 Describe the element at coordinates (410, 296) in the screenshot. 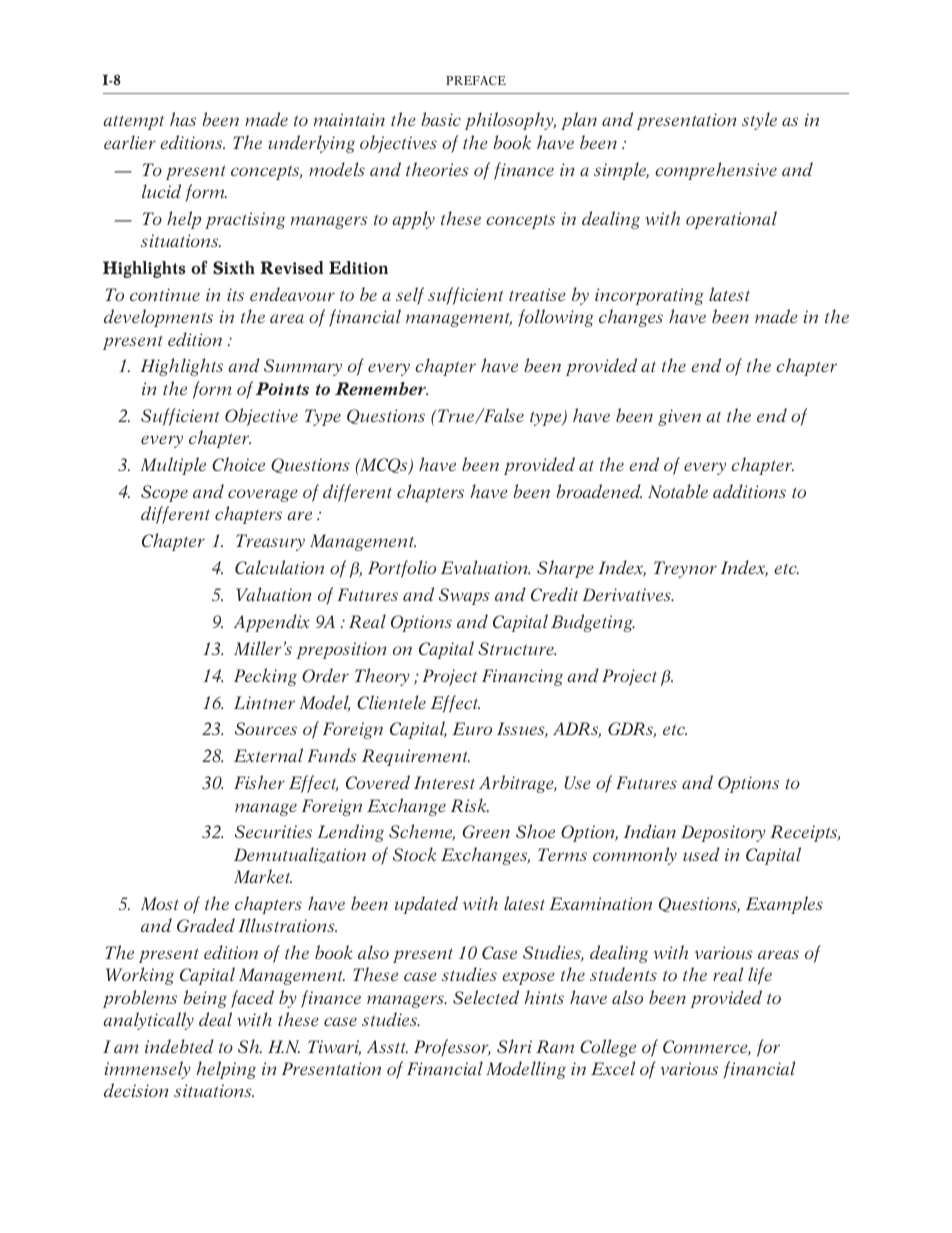

I see `self` at that location.
